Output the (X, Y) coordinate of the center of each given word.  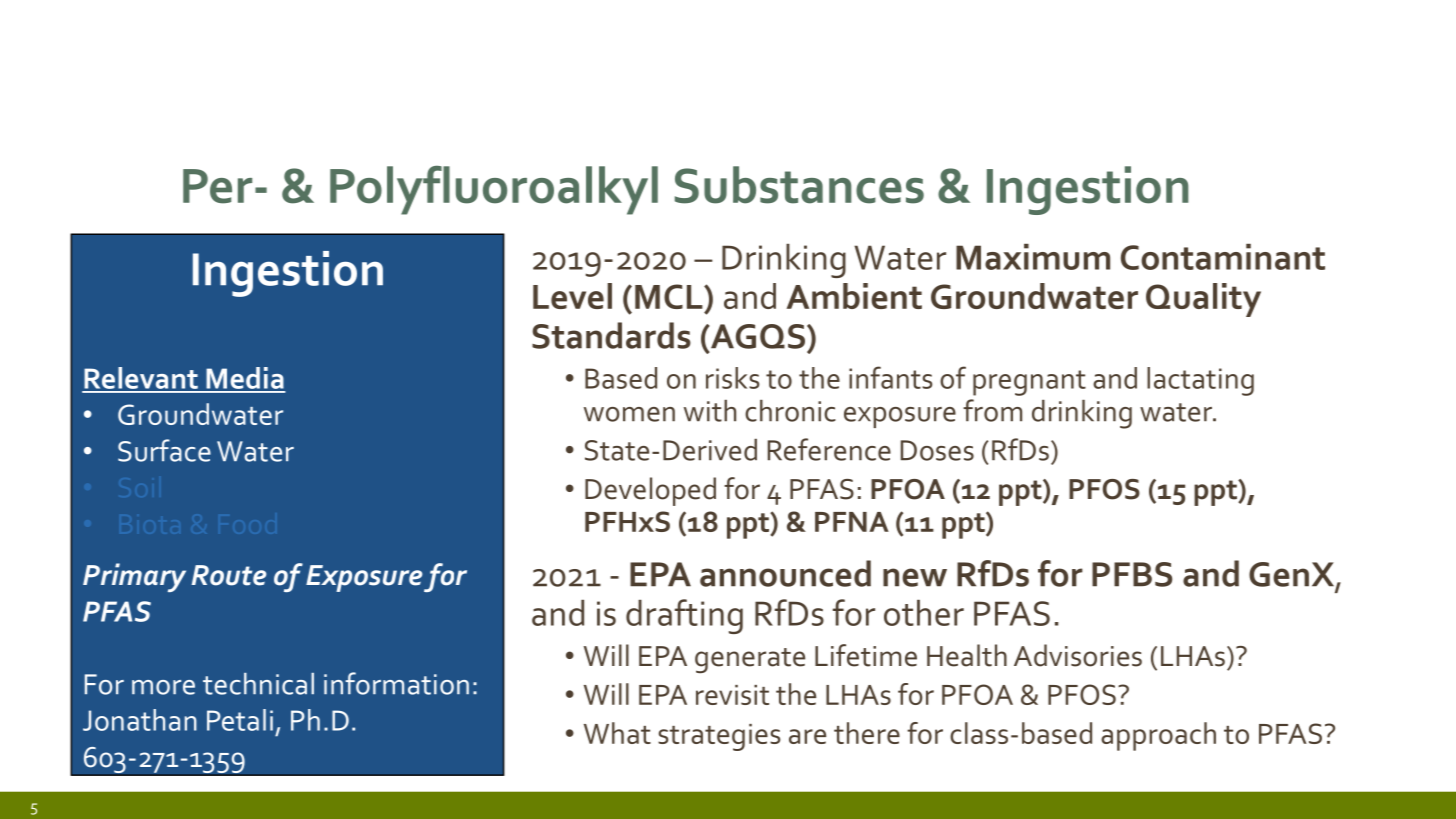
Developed (650, 491)
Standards (611, 335)
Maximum (1033, 257)
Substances (799, 185)
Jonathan (140, 720)
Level (572, 296)
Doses (937, 450)
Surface (164, 450)
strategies (719, 737)
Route (229, 575)
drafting (684, 616)
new (915, 577)
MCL (670, 296)
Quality (1203, 300)
